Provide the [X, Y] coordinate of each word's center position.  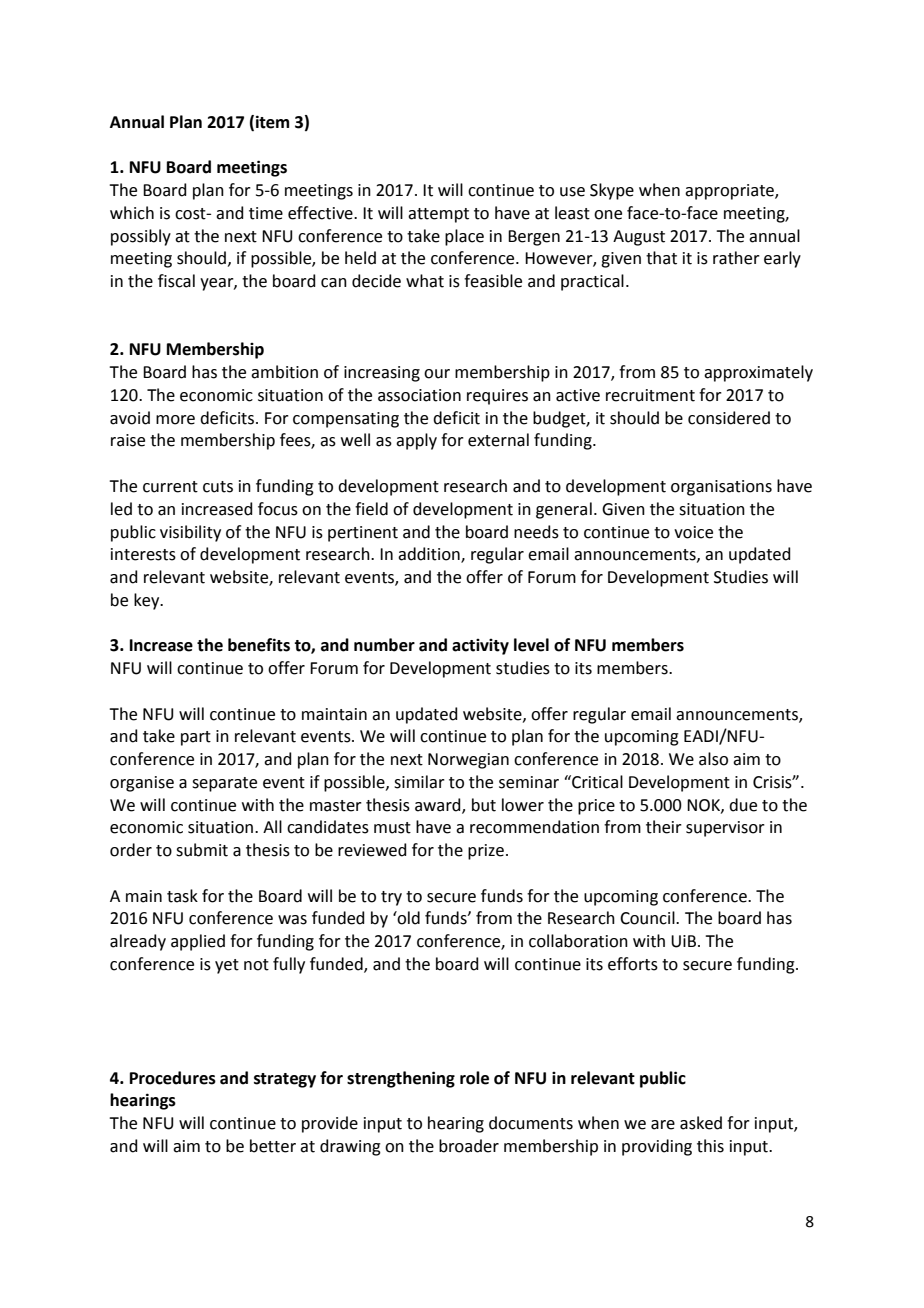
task [182, 896]
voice [693, 532]
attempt [438, 215]
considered [729, 418]
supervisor [725, 829]
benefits [259, 645]
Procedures [173, 1078]
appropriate [730, 192]
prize [486, 852]
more [175, 420]
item [272, 122]
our [437, 374]
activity [480, 647]
